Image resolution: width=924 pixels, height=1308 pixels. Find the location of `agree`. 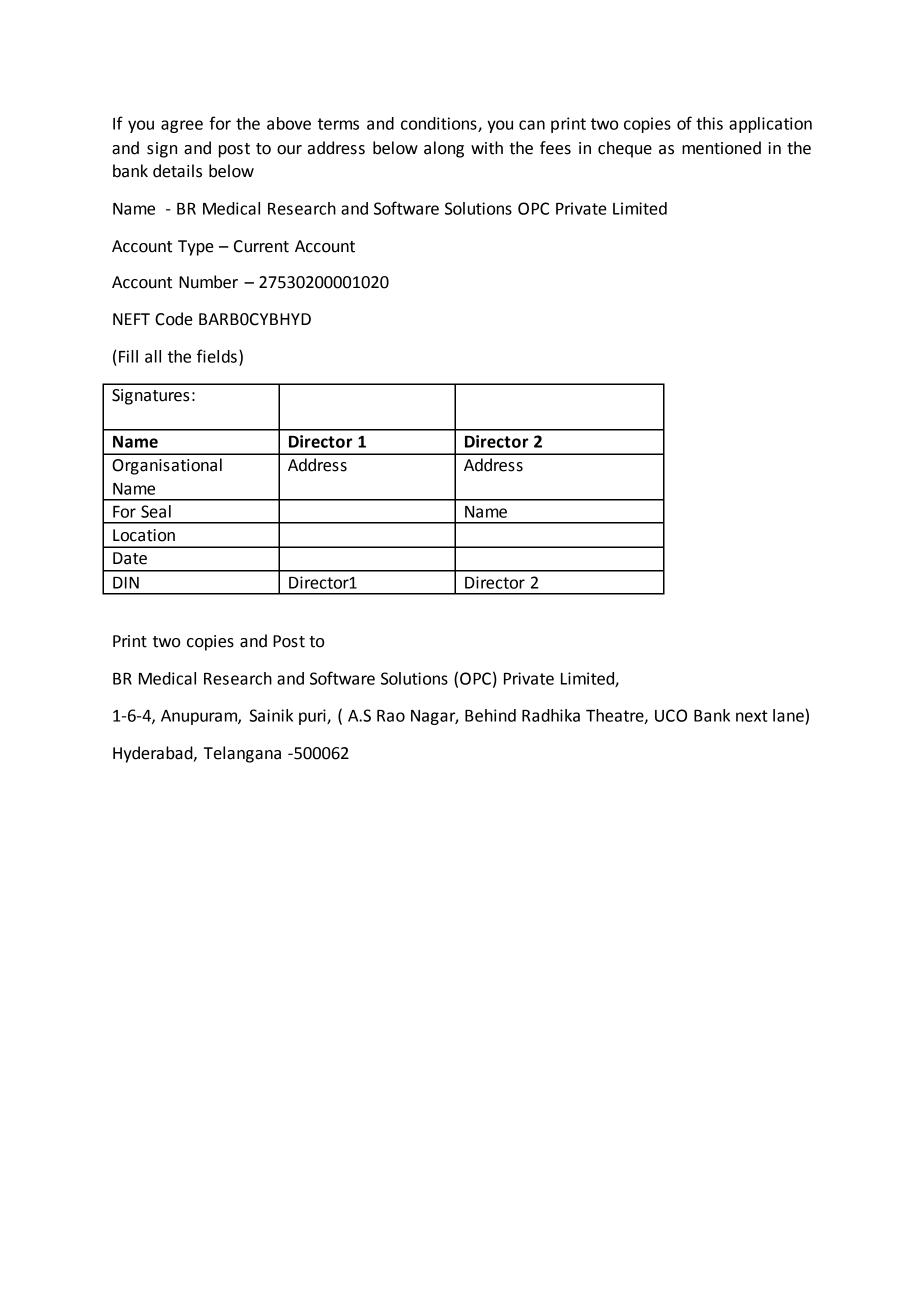

agree is located at coordinates (182, 126).
